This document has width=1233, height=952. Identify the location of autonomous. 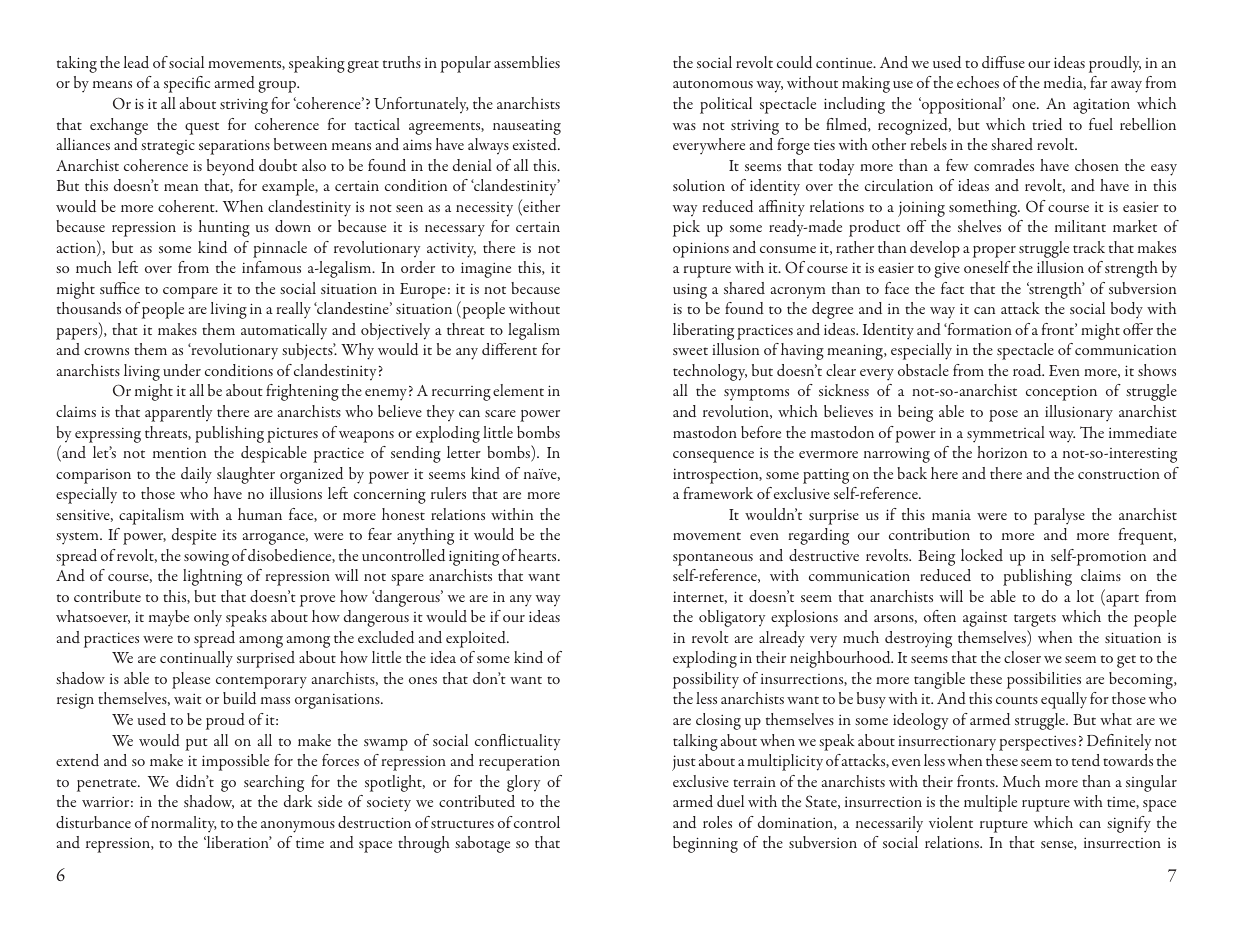
(713, 84).
